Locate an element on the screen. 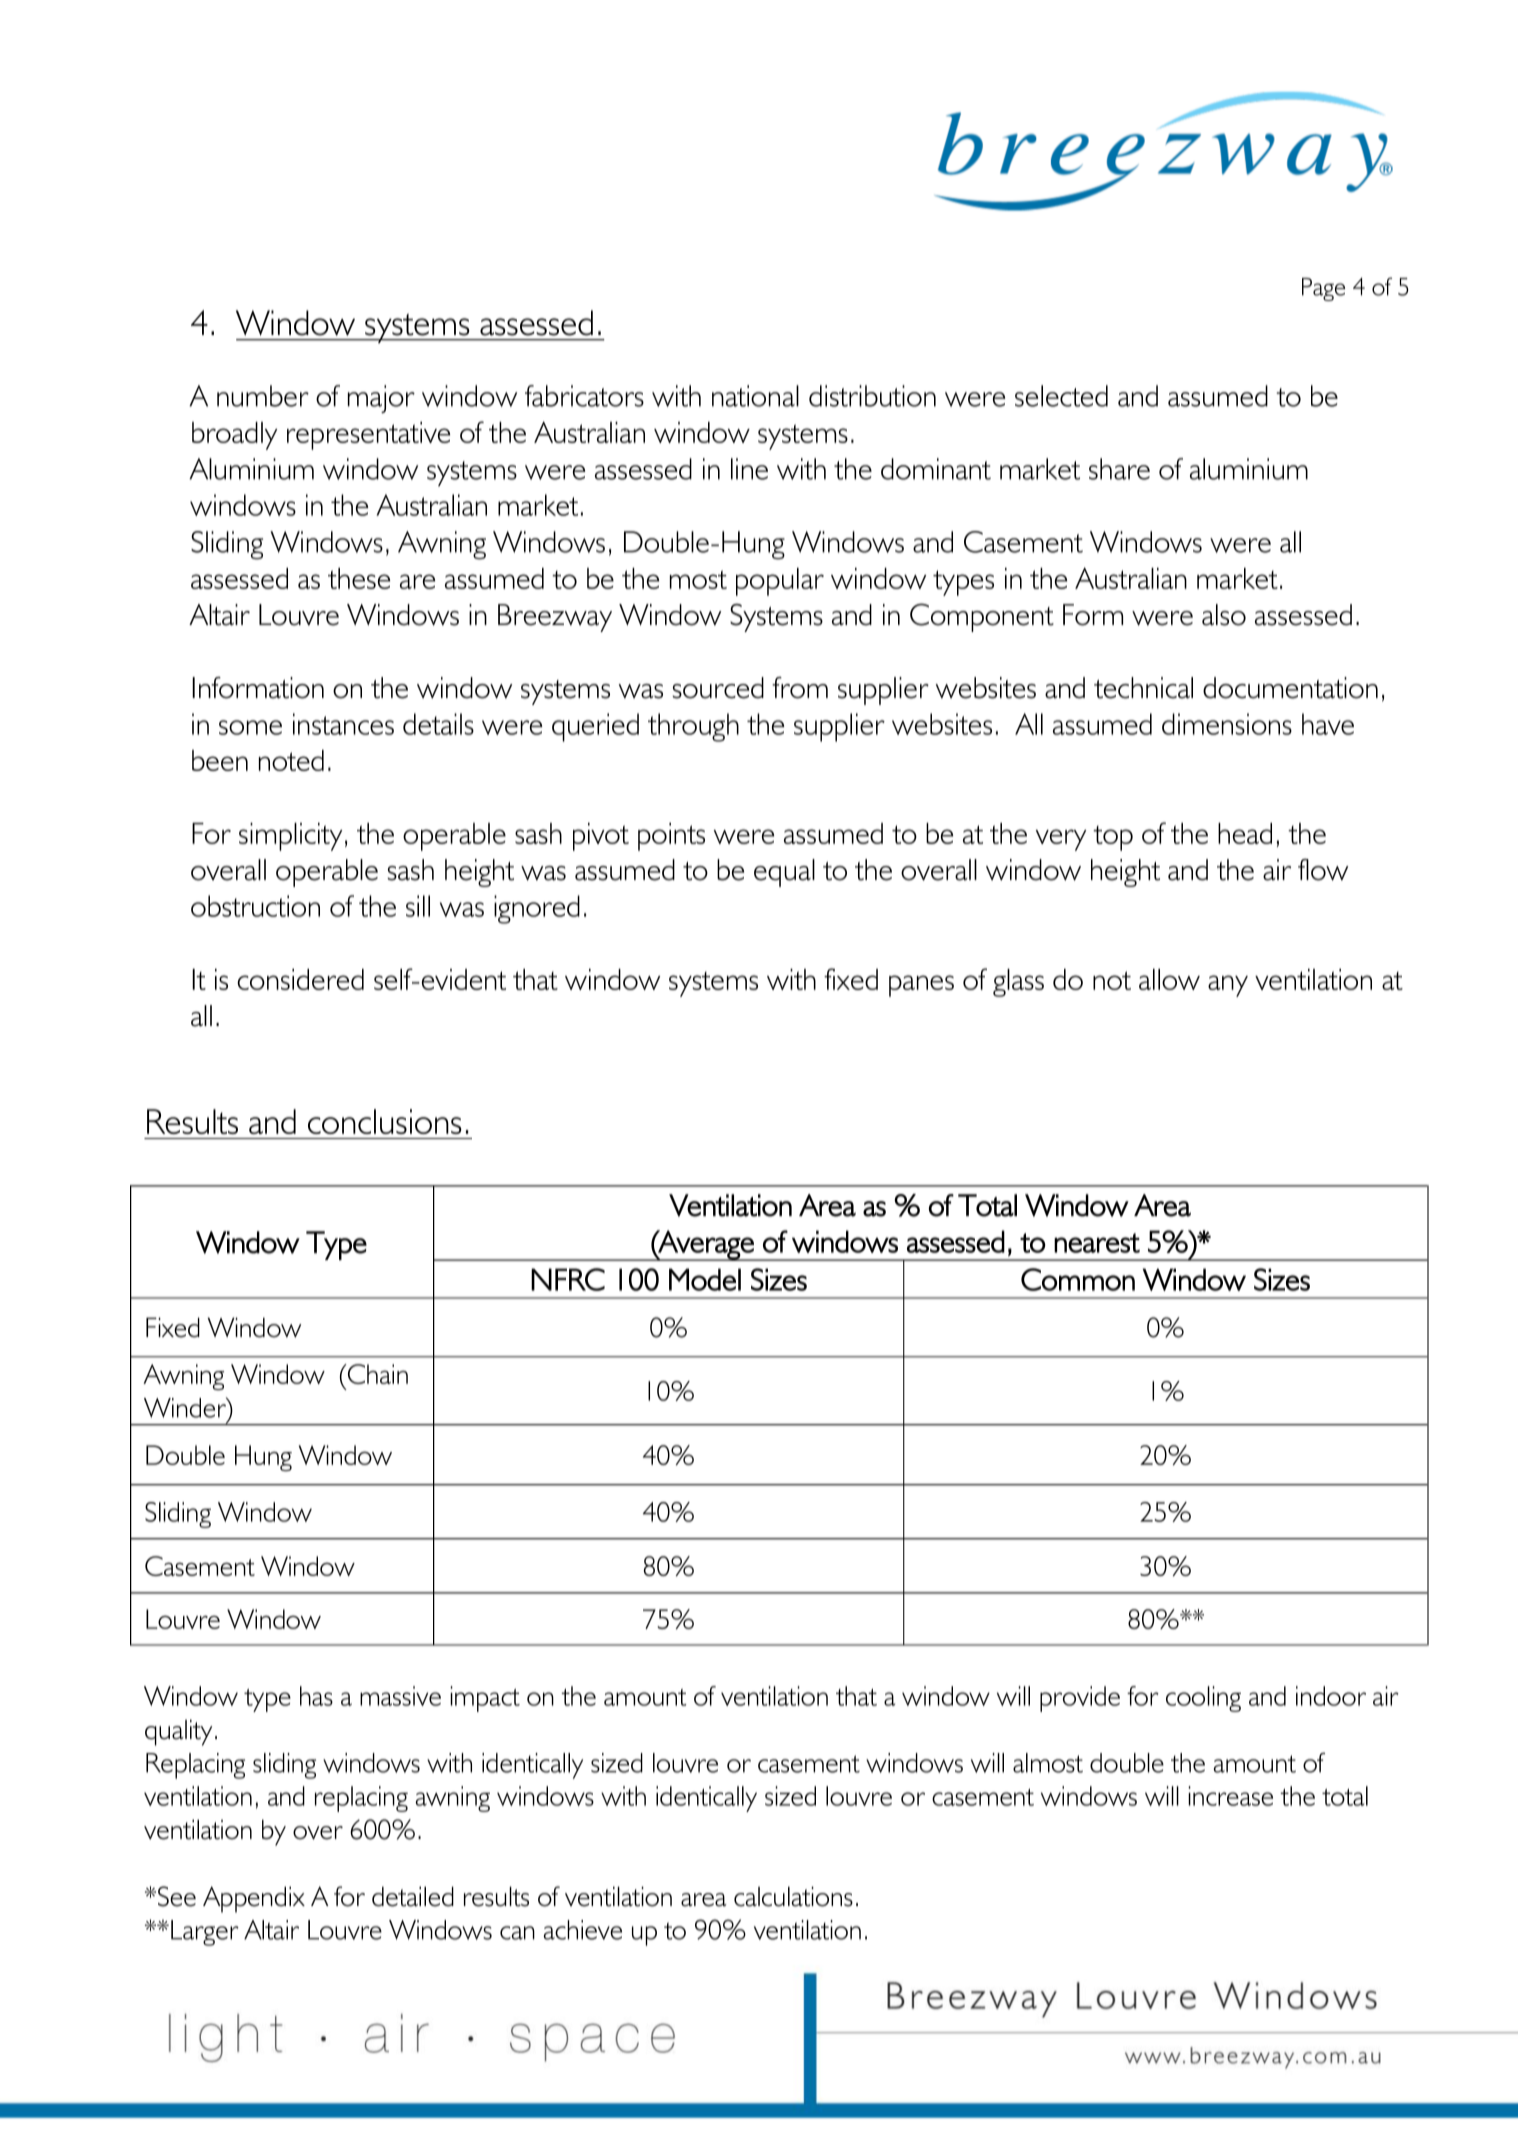 The width and height of the screenshot is (1518, 2147). Model is located at coordinates (705, 1279).
